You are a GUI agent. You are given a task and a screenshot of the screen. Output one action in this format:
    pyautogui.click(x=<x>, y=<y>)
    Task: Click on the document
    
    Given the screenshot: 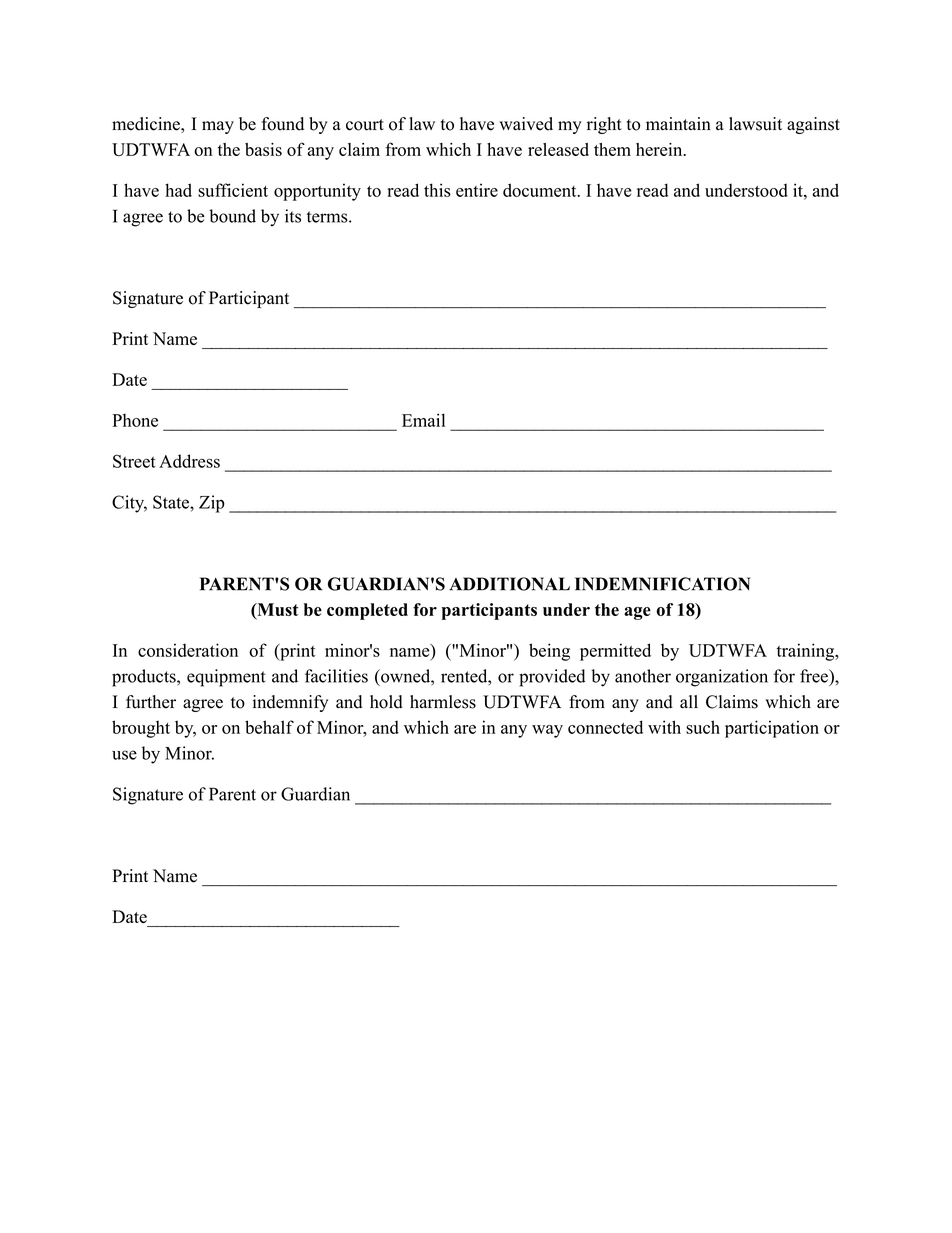 What is the action you would take?
    pyautogui.click(x=539, y=190)
